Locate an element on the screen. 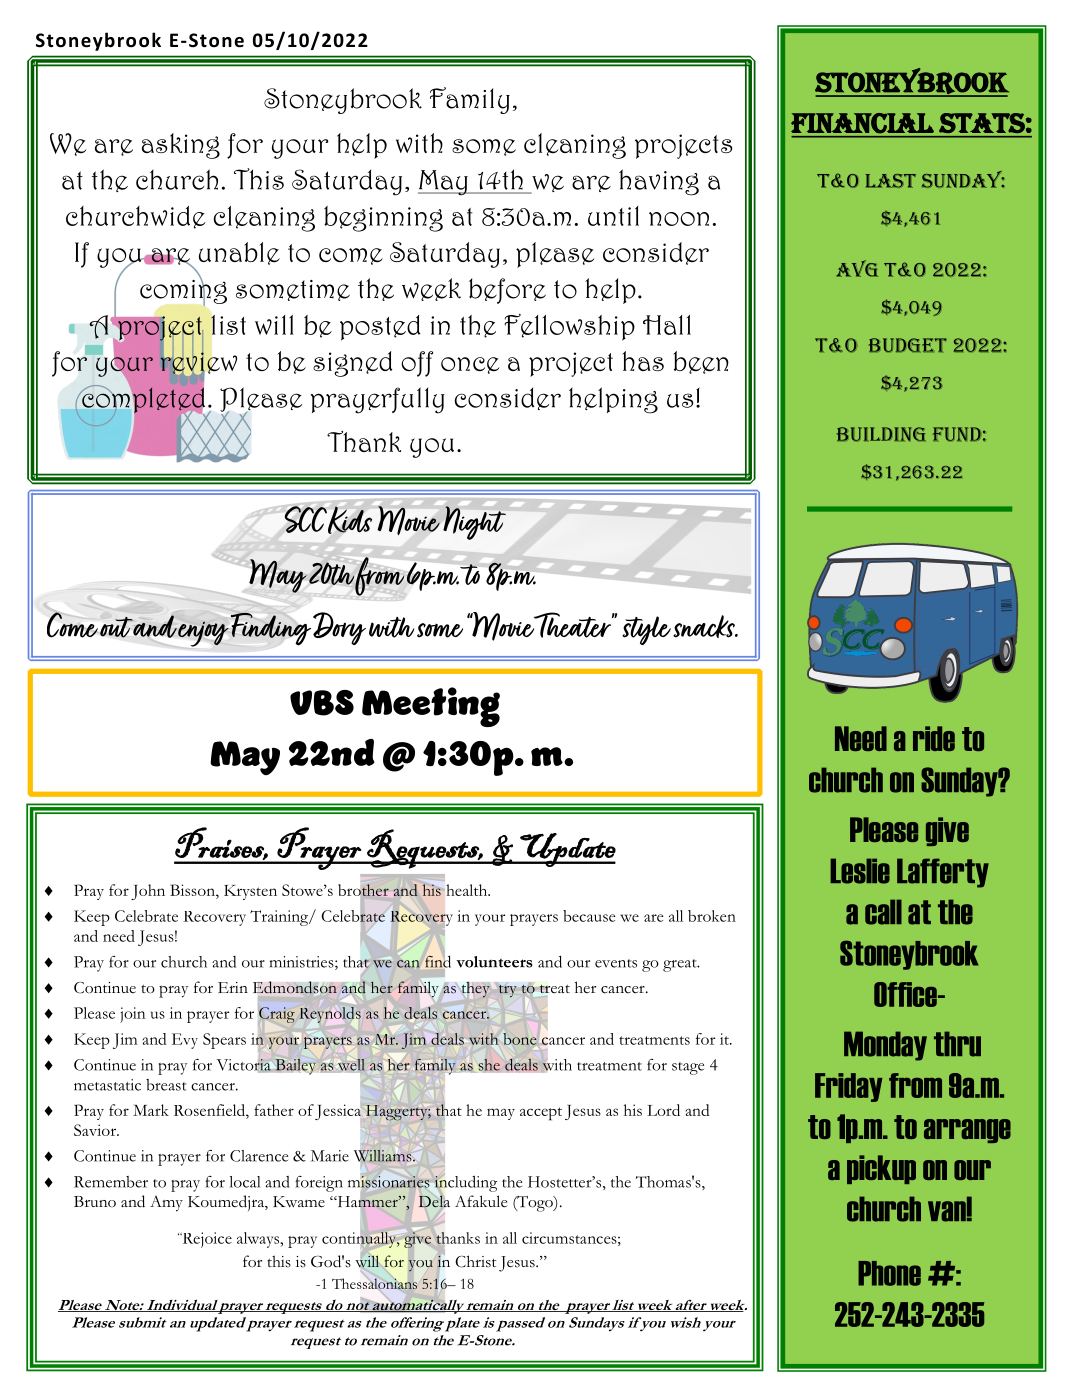 The height and width of the screenshot is (1390, 1074). until is located at coordinates (613, 216).
